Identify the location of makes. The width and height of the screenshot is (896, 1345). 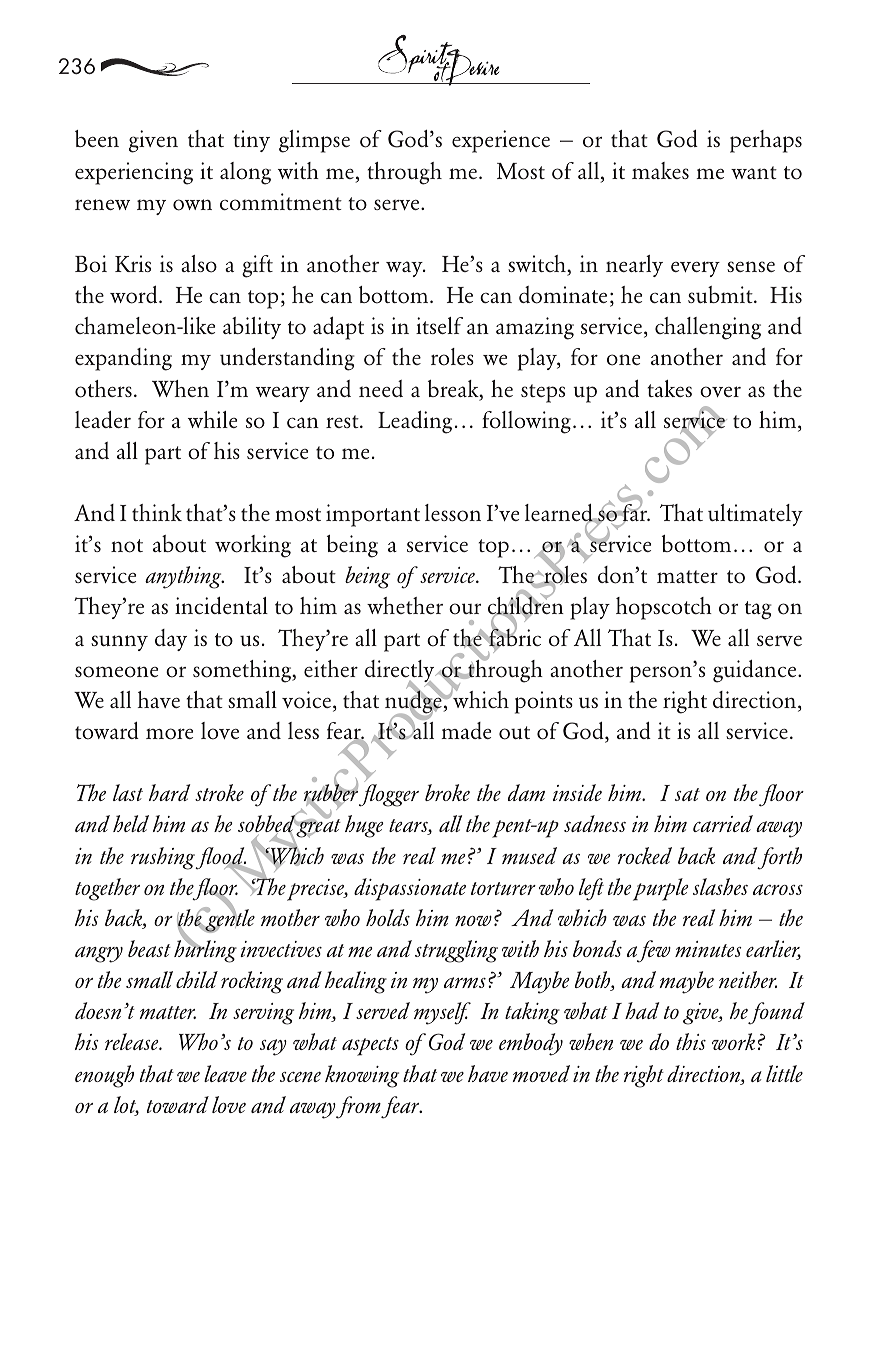
(660, 170).
